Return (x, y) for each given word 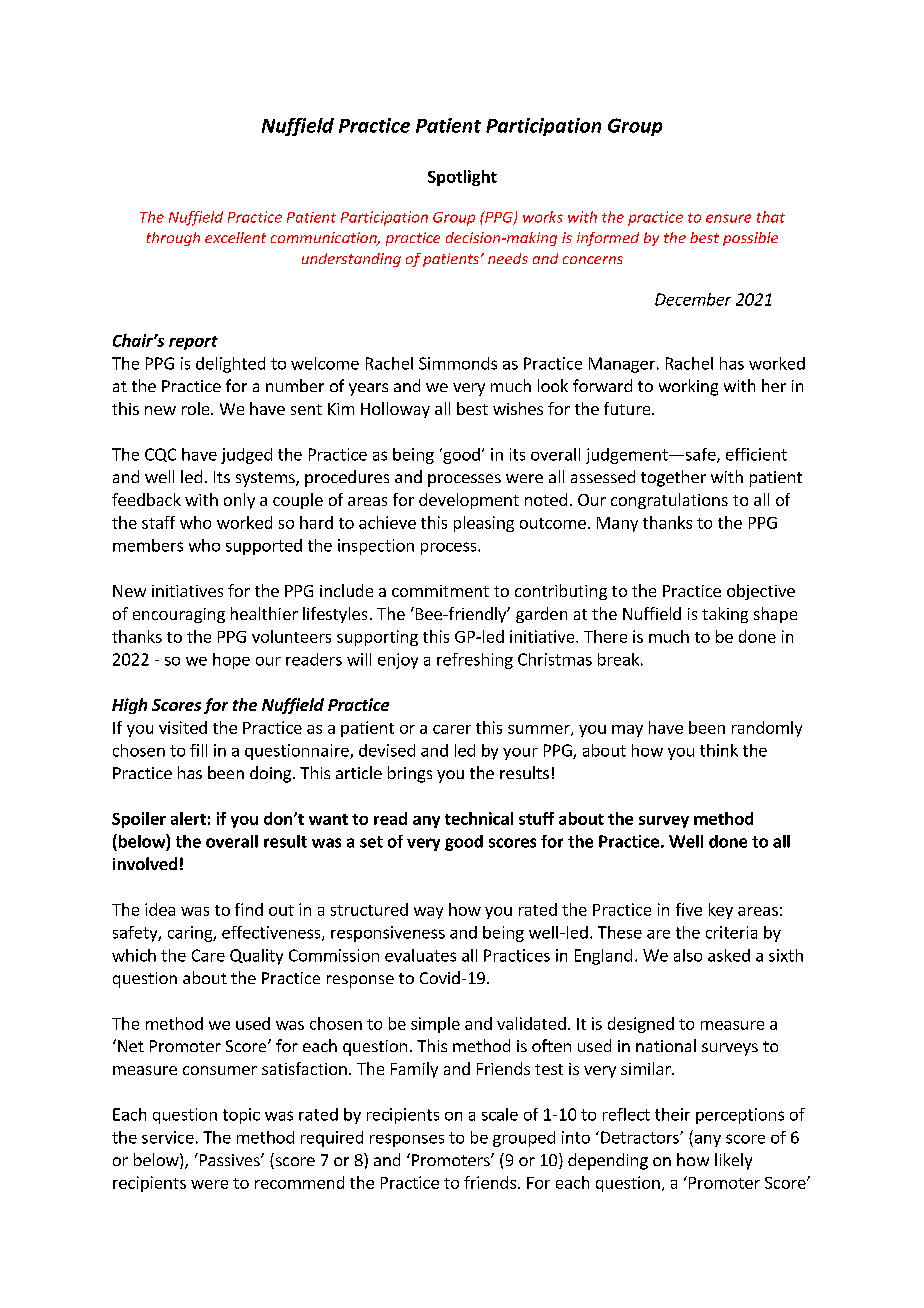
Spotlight (462, 178)
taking (725, 615)
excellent (235, 237)
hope (231, 661)
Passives (229, 1159)
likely (733, 1161)
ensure (728, 218)
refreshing (475, 661)
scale (500, 1114)
